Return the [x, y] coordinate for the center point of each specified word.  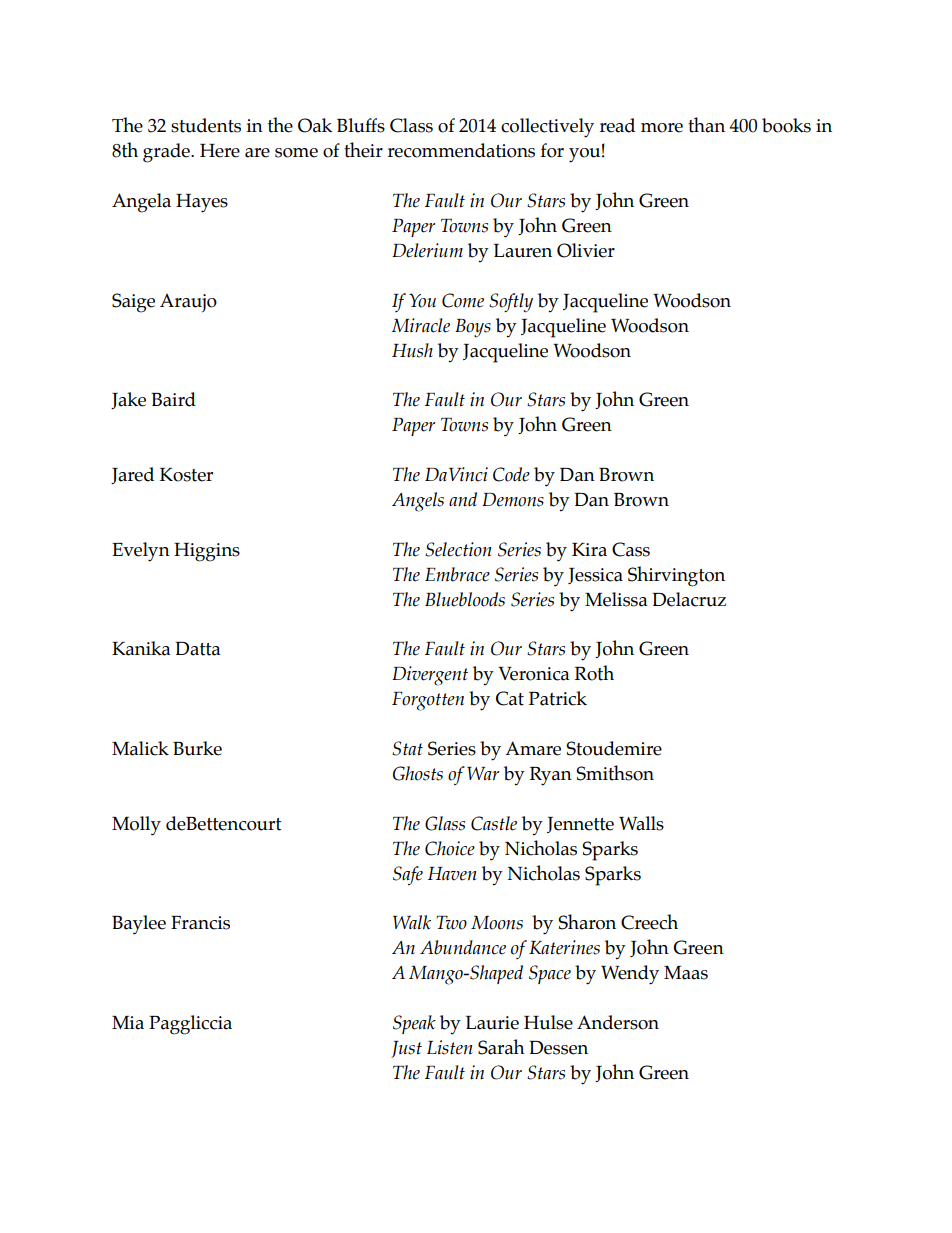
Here [220, 151]
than [706, 125]
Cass [631, 549]
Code [511, 474]
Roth [594, 673]
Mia [128, 1023]
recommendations [461, 150]
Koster [186, 475]
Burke [197, 748]
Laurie [492, 1023]
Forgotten [428, 701]
